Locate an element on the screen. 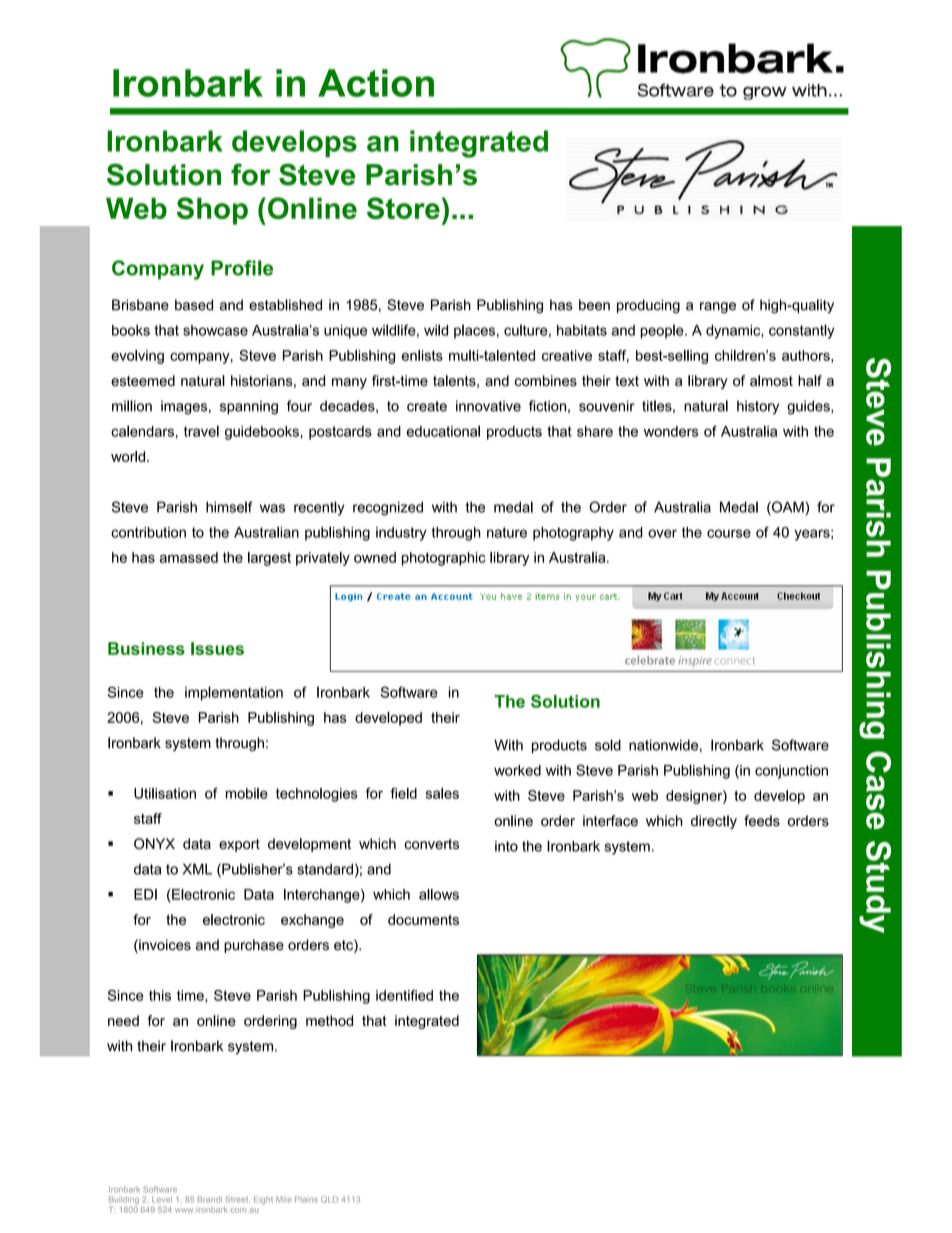 This screenshot has height=1233, width=952. XML is located at coordinates (197, 869).
